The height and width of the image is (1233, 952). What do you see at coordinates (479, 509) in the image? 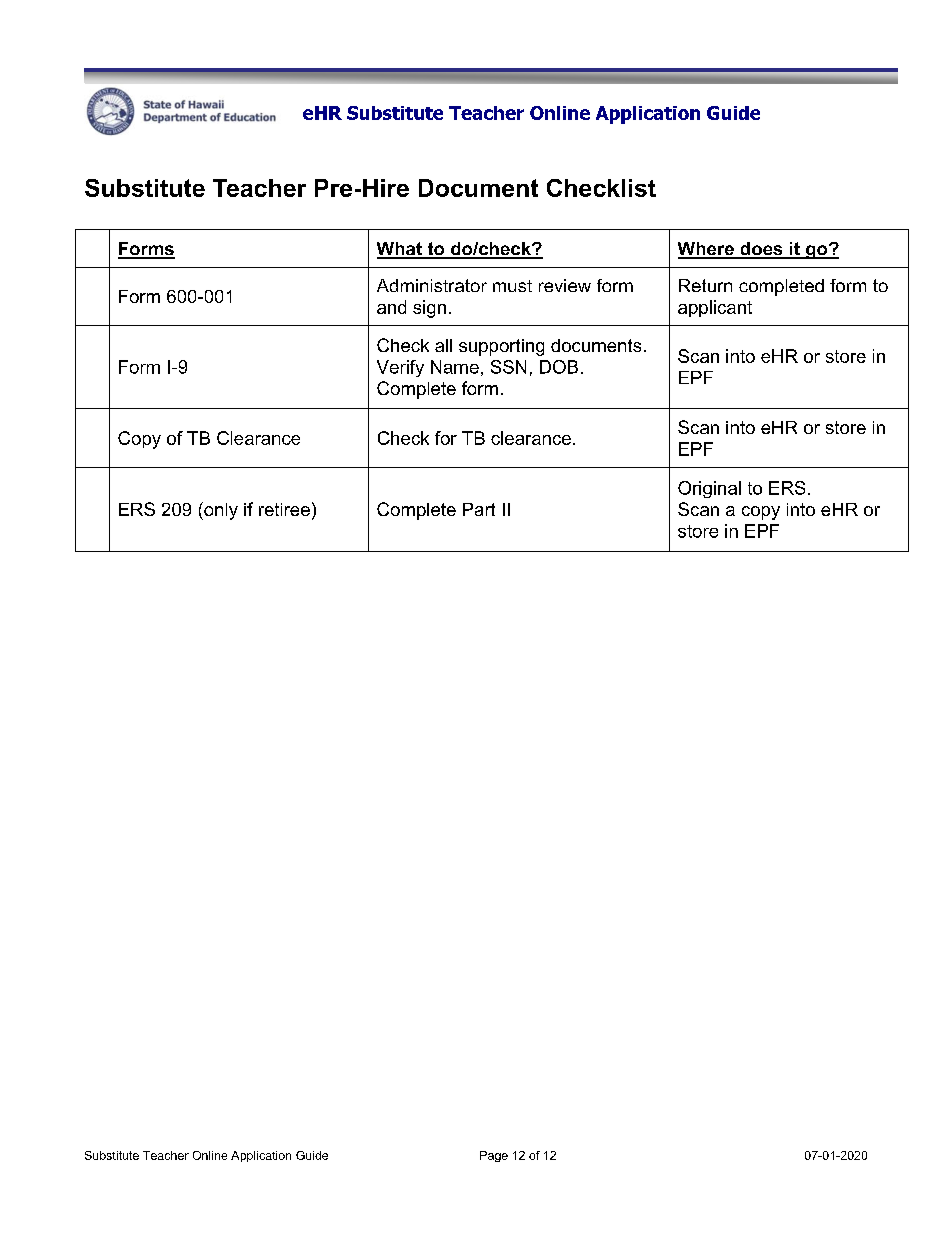
I see `Part` at bounding box center [479, 509].
